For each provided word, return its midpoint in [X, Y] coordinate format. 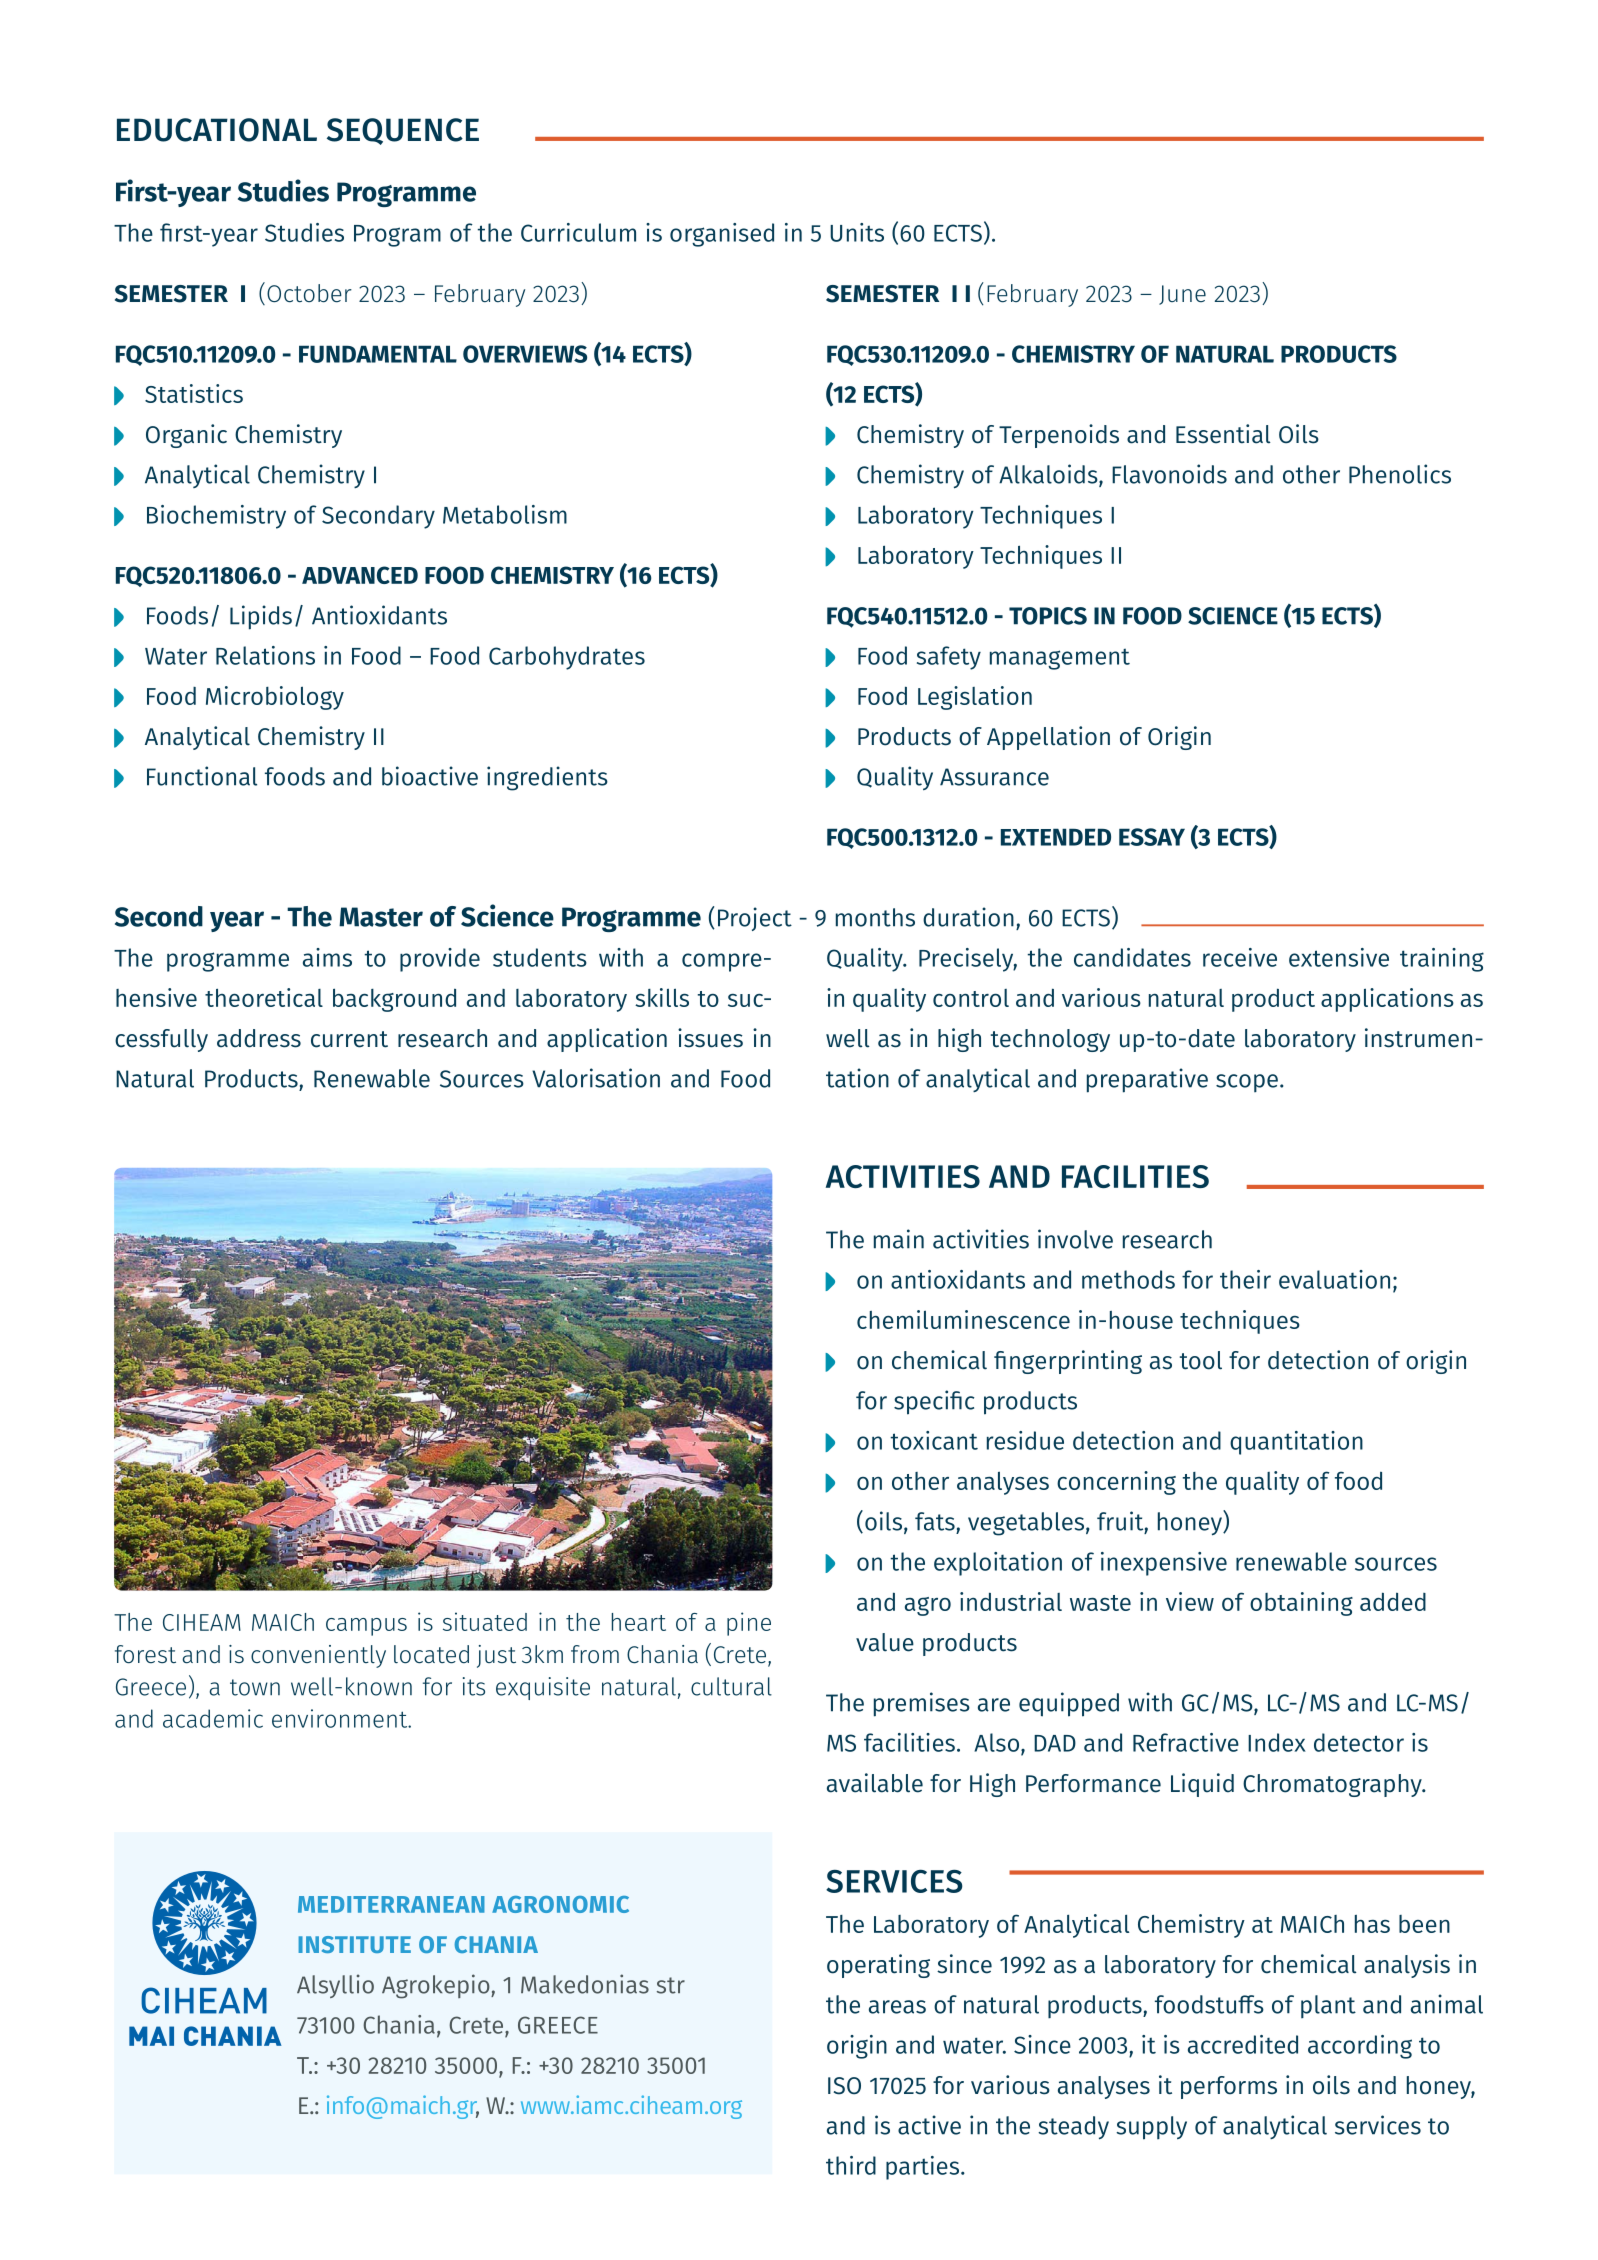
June [1182, 295]
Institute [354, 1944]
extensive [1339, 957]
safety [949, 658]
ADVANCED [360, 575]
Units [857, 232]
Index [1277, 1742]
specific [934, 1402]
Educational [217, 130]
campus [366, 1627]
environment [341, 1718]
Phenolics [1400, 474]
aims [327, 957]
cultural [731, 1686]
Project [755, 919]
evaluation [1334, 1279]
